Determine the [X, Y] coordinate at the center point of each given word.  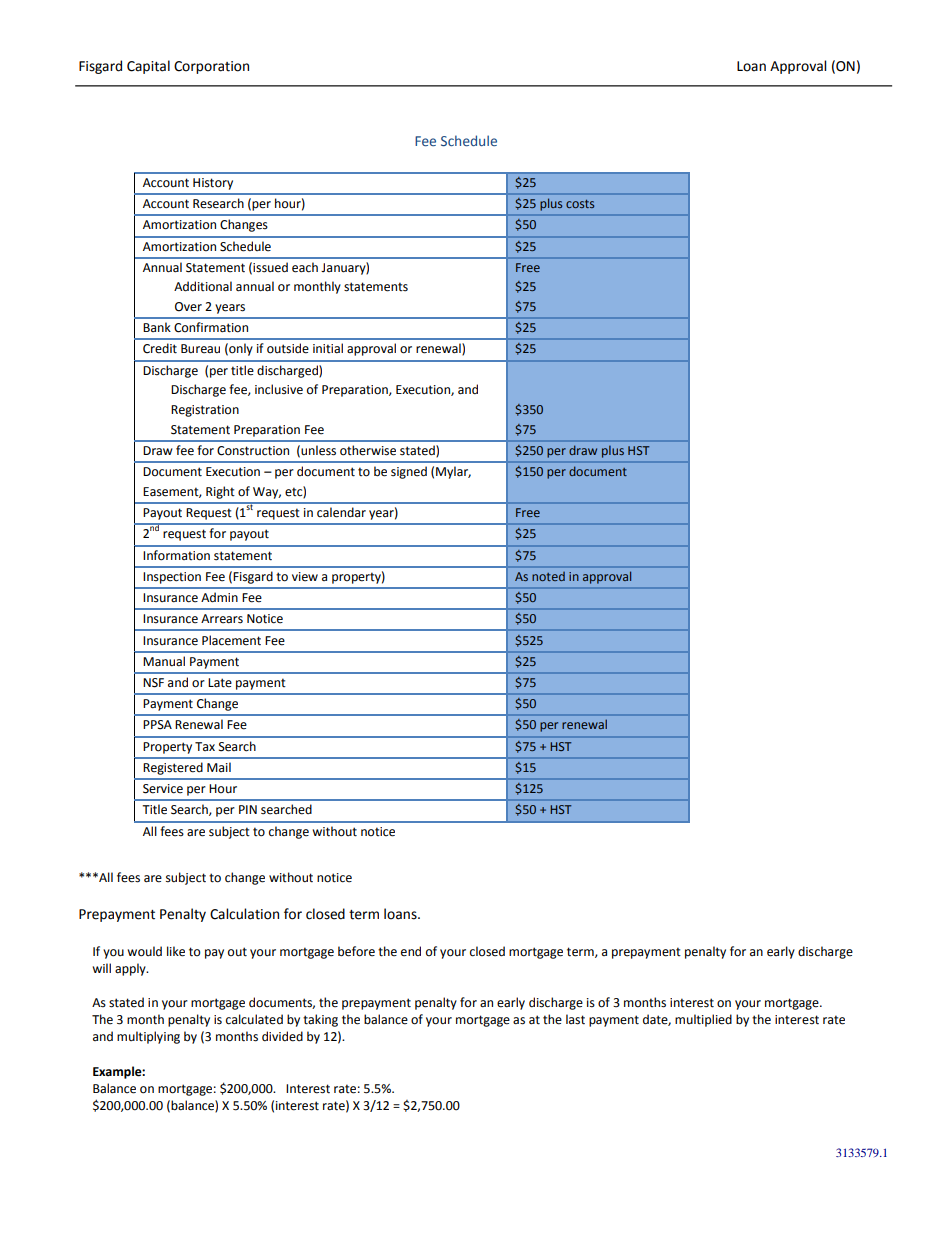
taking [320, 1020]
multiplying [148, 1037]
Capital [148, 67]
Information [176, 555]
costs [580, 204]
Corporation [211, 67]
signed [409, 472]
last [575, 1019]
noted [548, 576]
